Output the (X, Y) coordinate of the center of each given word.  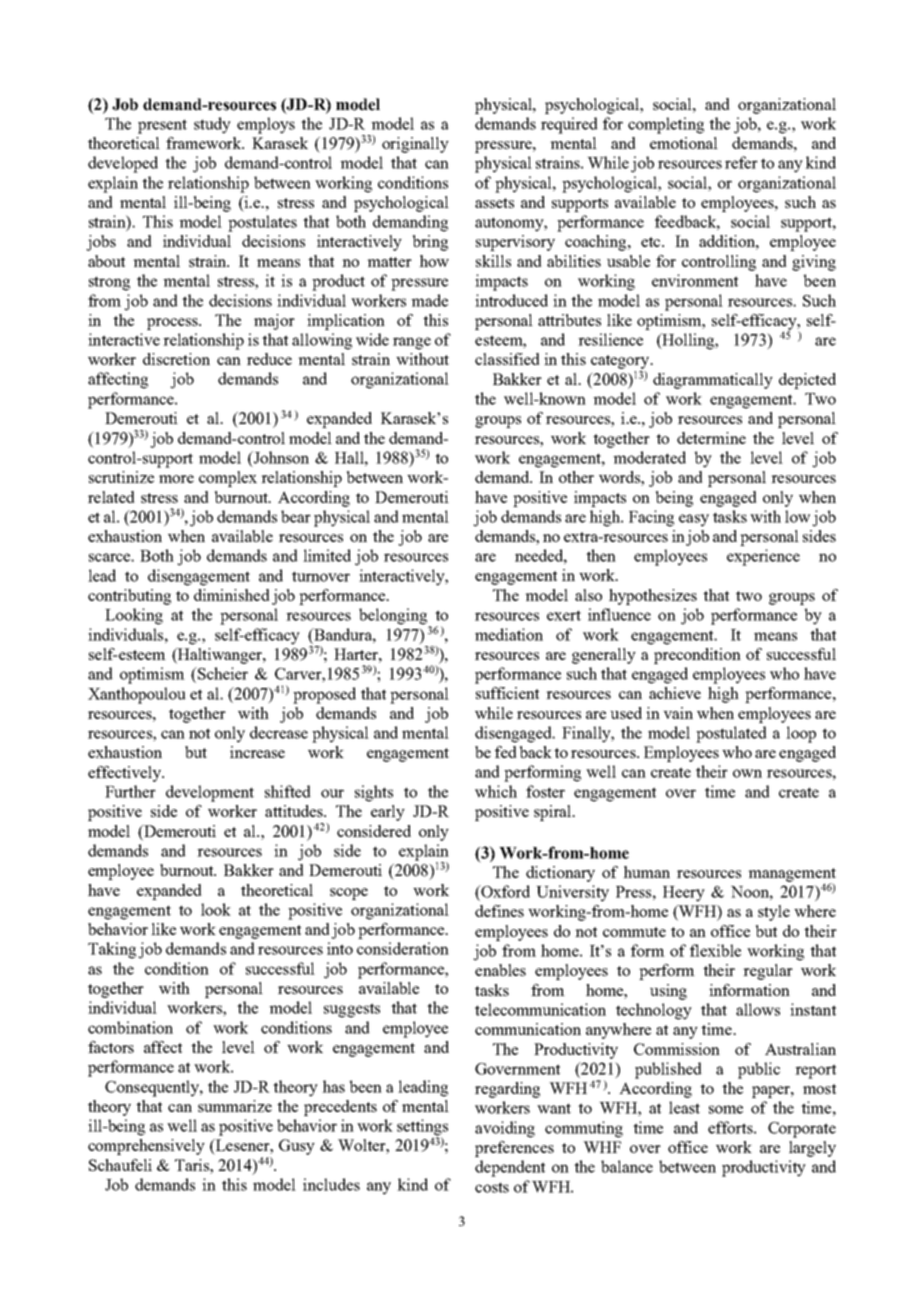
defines (499, 911)
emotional (684, 143)
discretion (176, 359)
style (774, 913)
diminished (232, 595)
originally (415, 145)
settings (422, 1128)
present (162, 126)
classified (507, 359)
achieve (675, 693)
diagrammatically (713, 381)
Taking (112, 950)
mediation (509, 634)
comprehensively (146, 1147)
